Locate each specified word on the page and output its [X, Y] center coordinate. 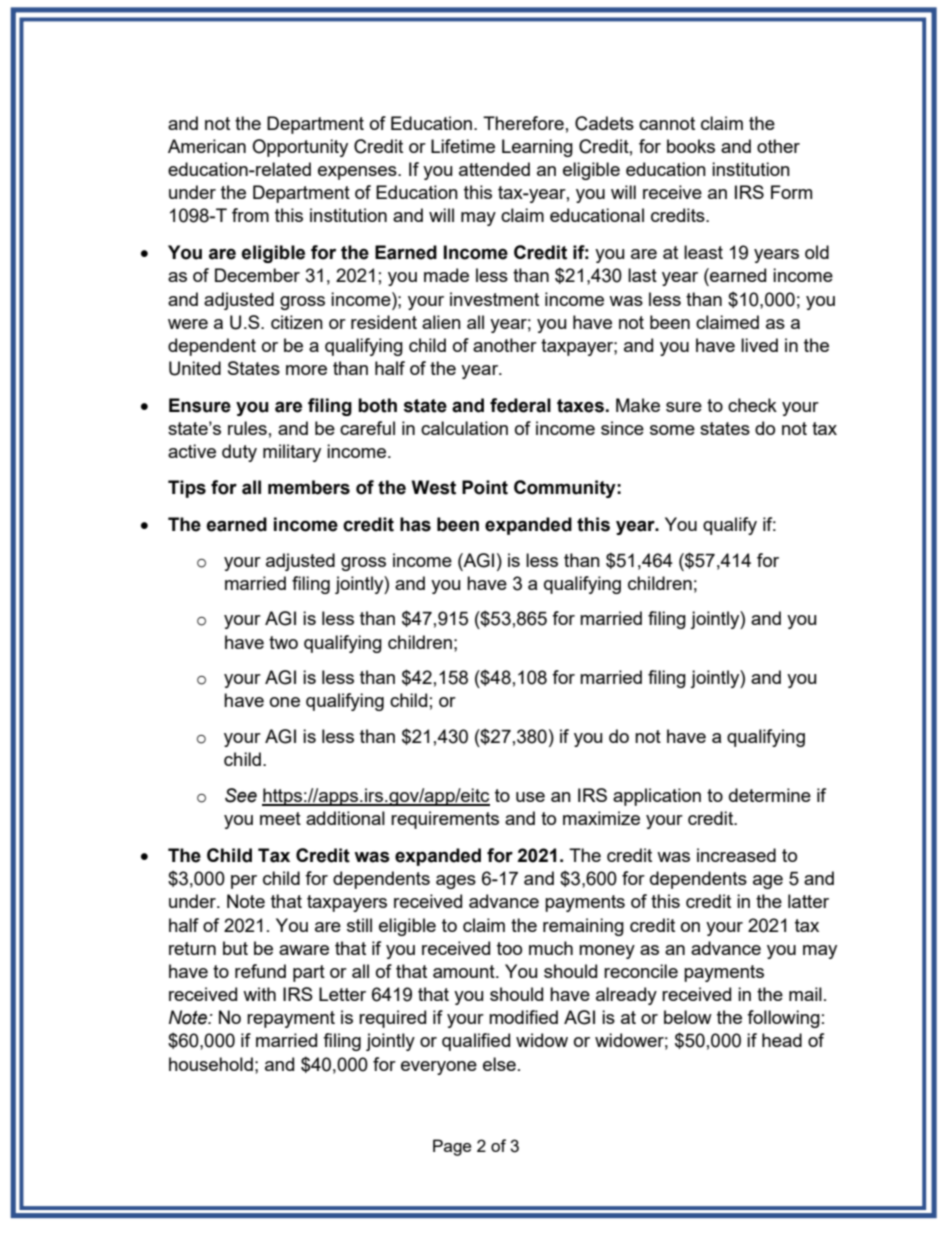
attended [494, 169]
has [415, 524]
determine [770, 795]
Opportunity [300, 148]
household [211, 1064]
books [691, 146]
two [283, 642]
